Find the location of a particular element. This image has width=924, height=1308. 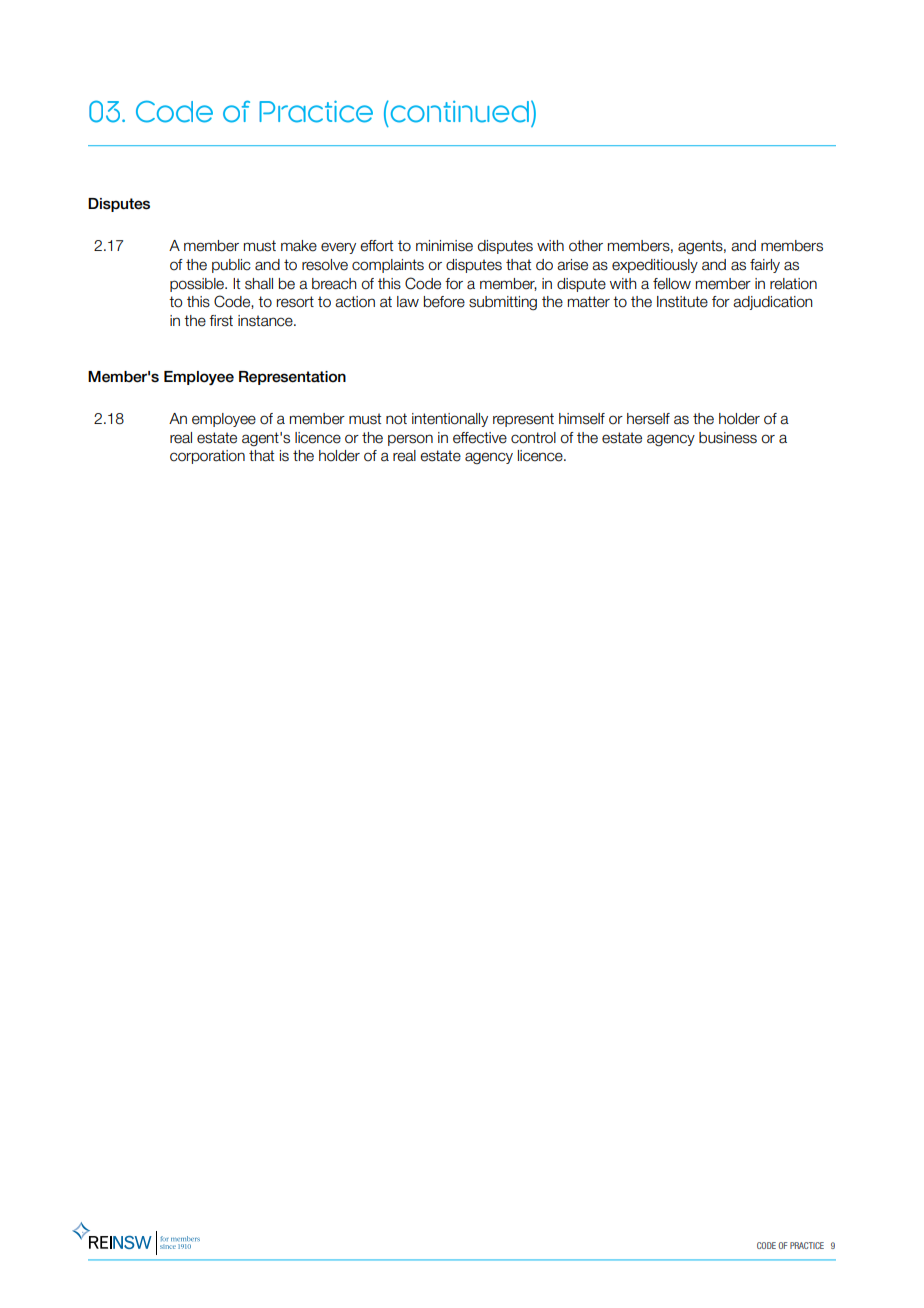

make is located at coordinates (299, 246).
